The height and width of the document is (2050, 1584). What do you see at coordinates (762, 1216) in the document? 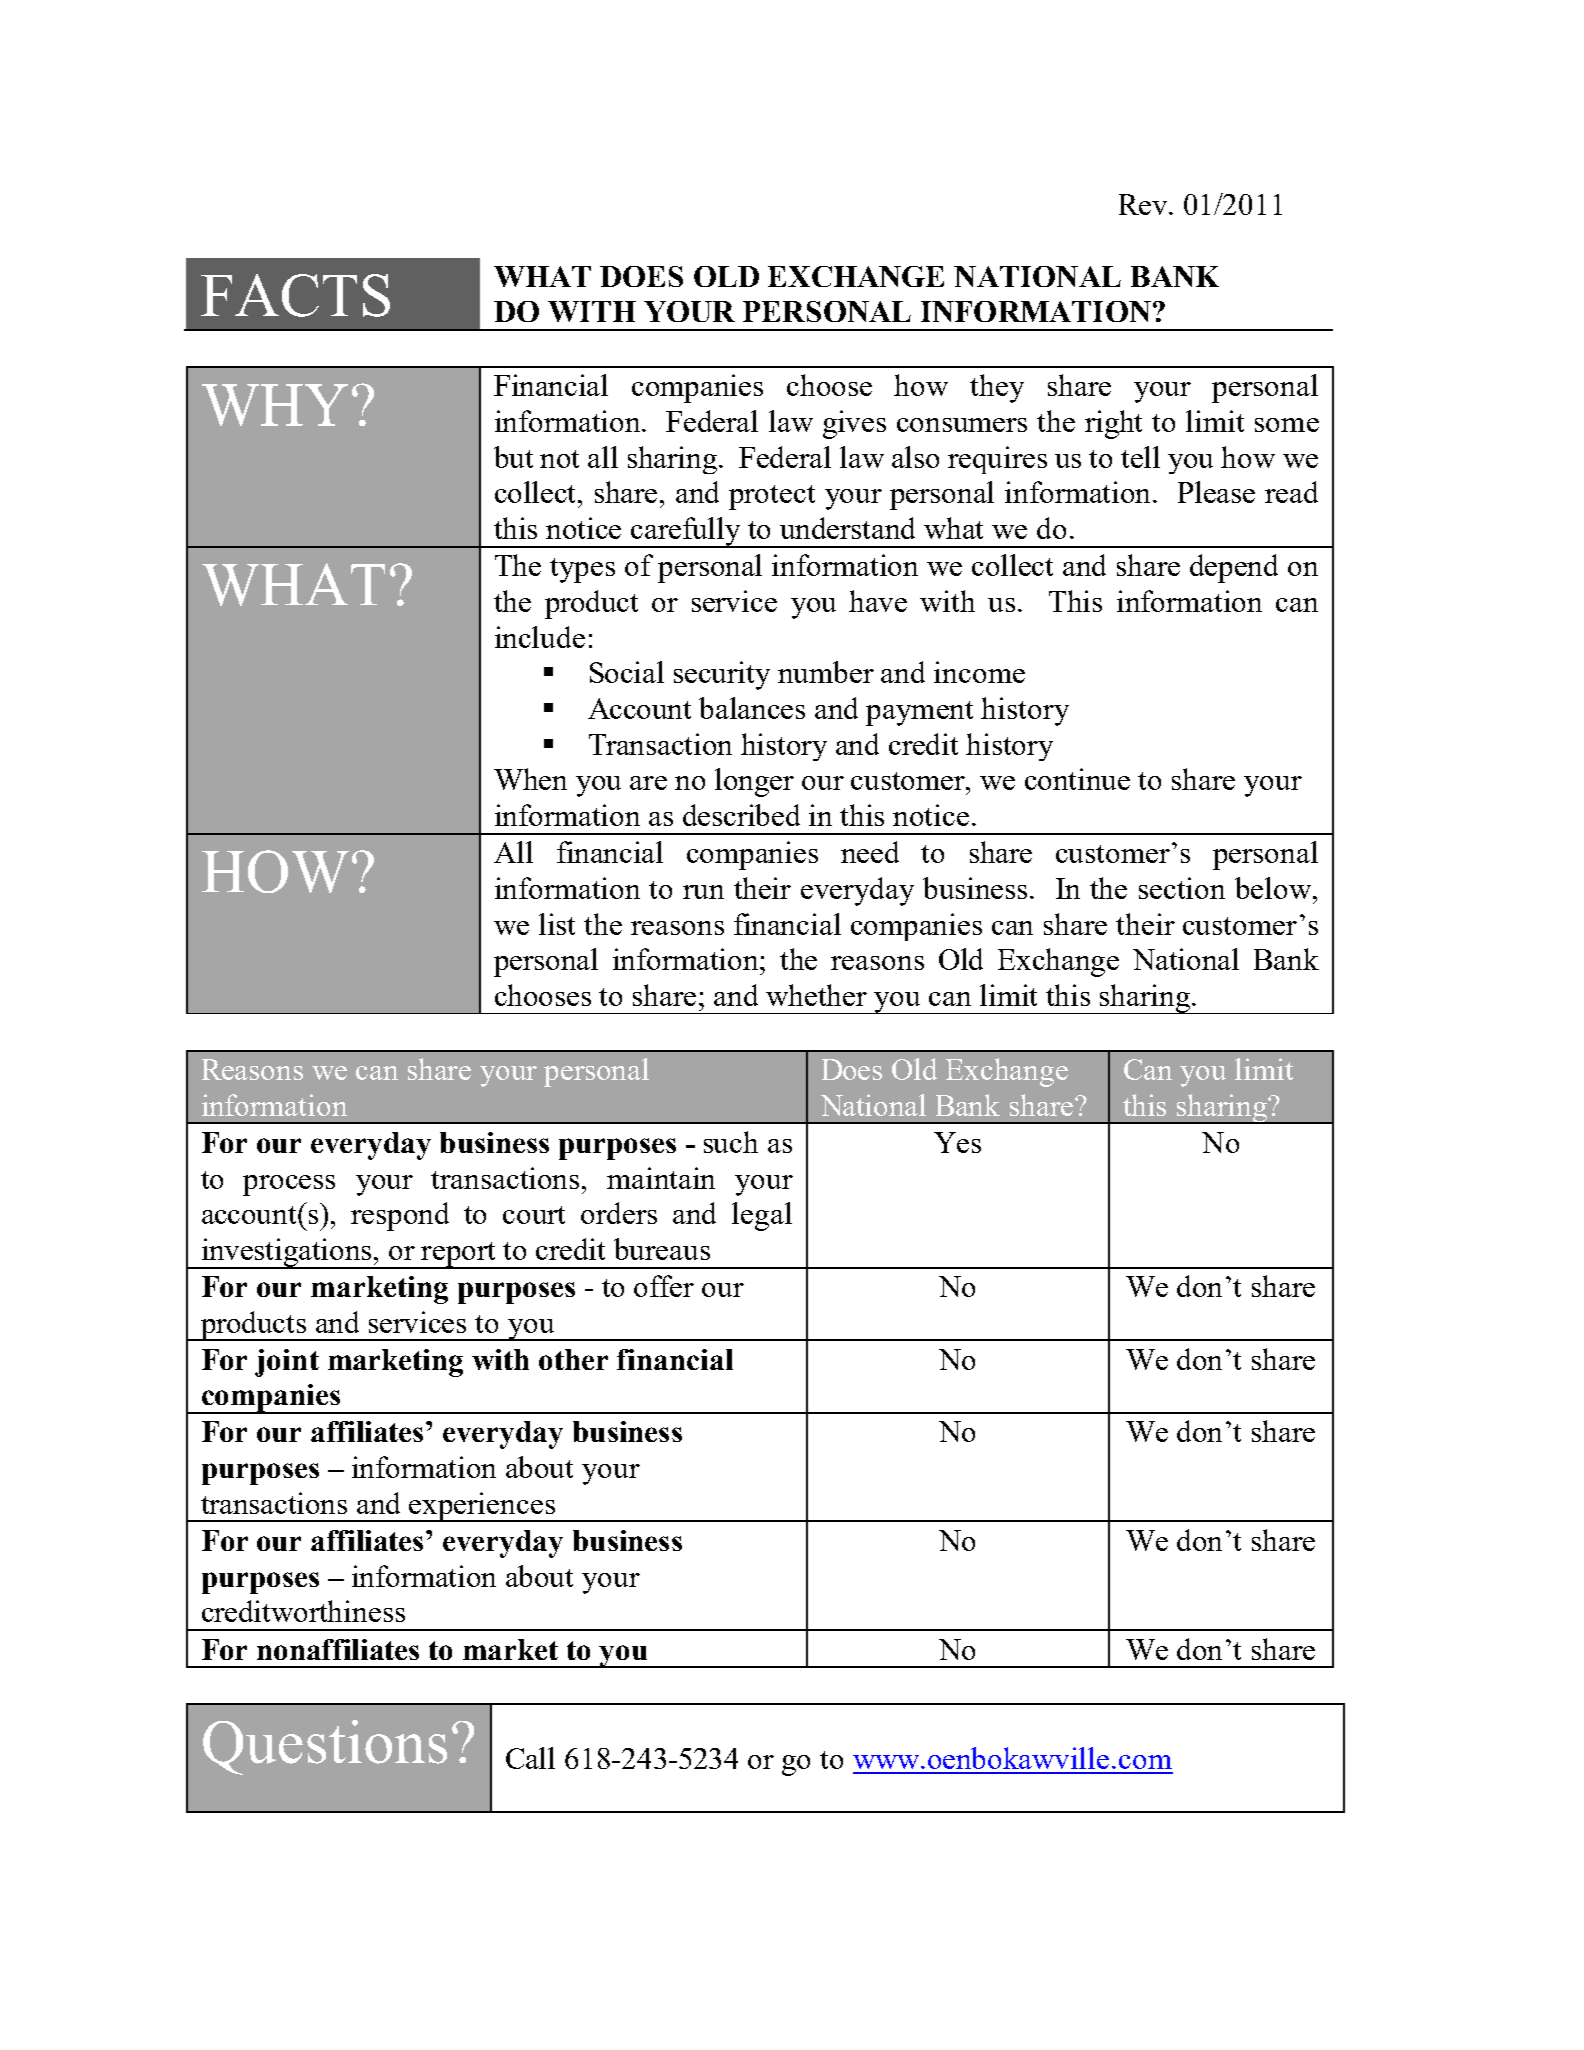
I see `legal` at bounding box center [762, 1216].
